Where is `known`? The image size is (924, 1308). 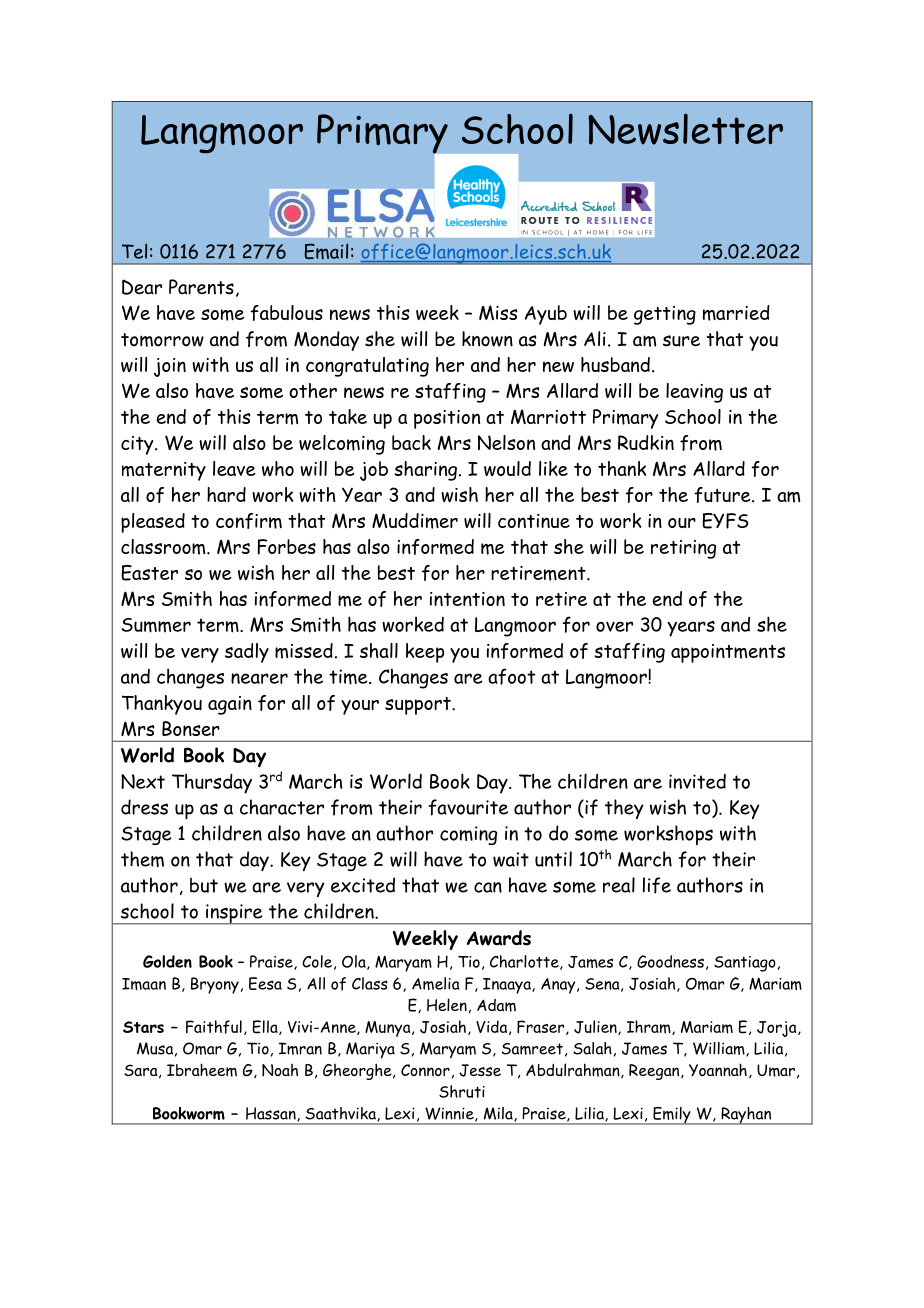
known is located at coordinates (487, 339).
